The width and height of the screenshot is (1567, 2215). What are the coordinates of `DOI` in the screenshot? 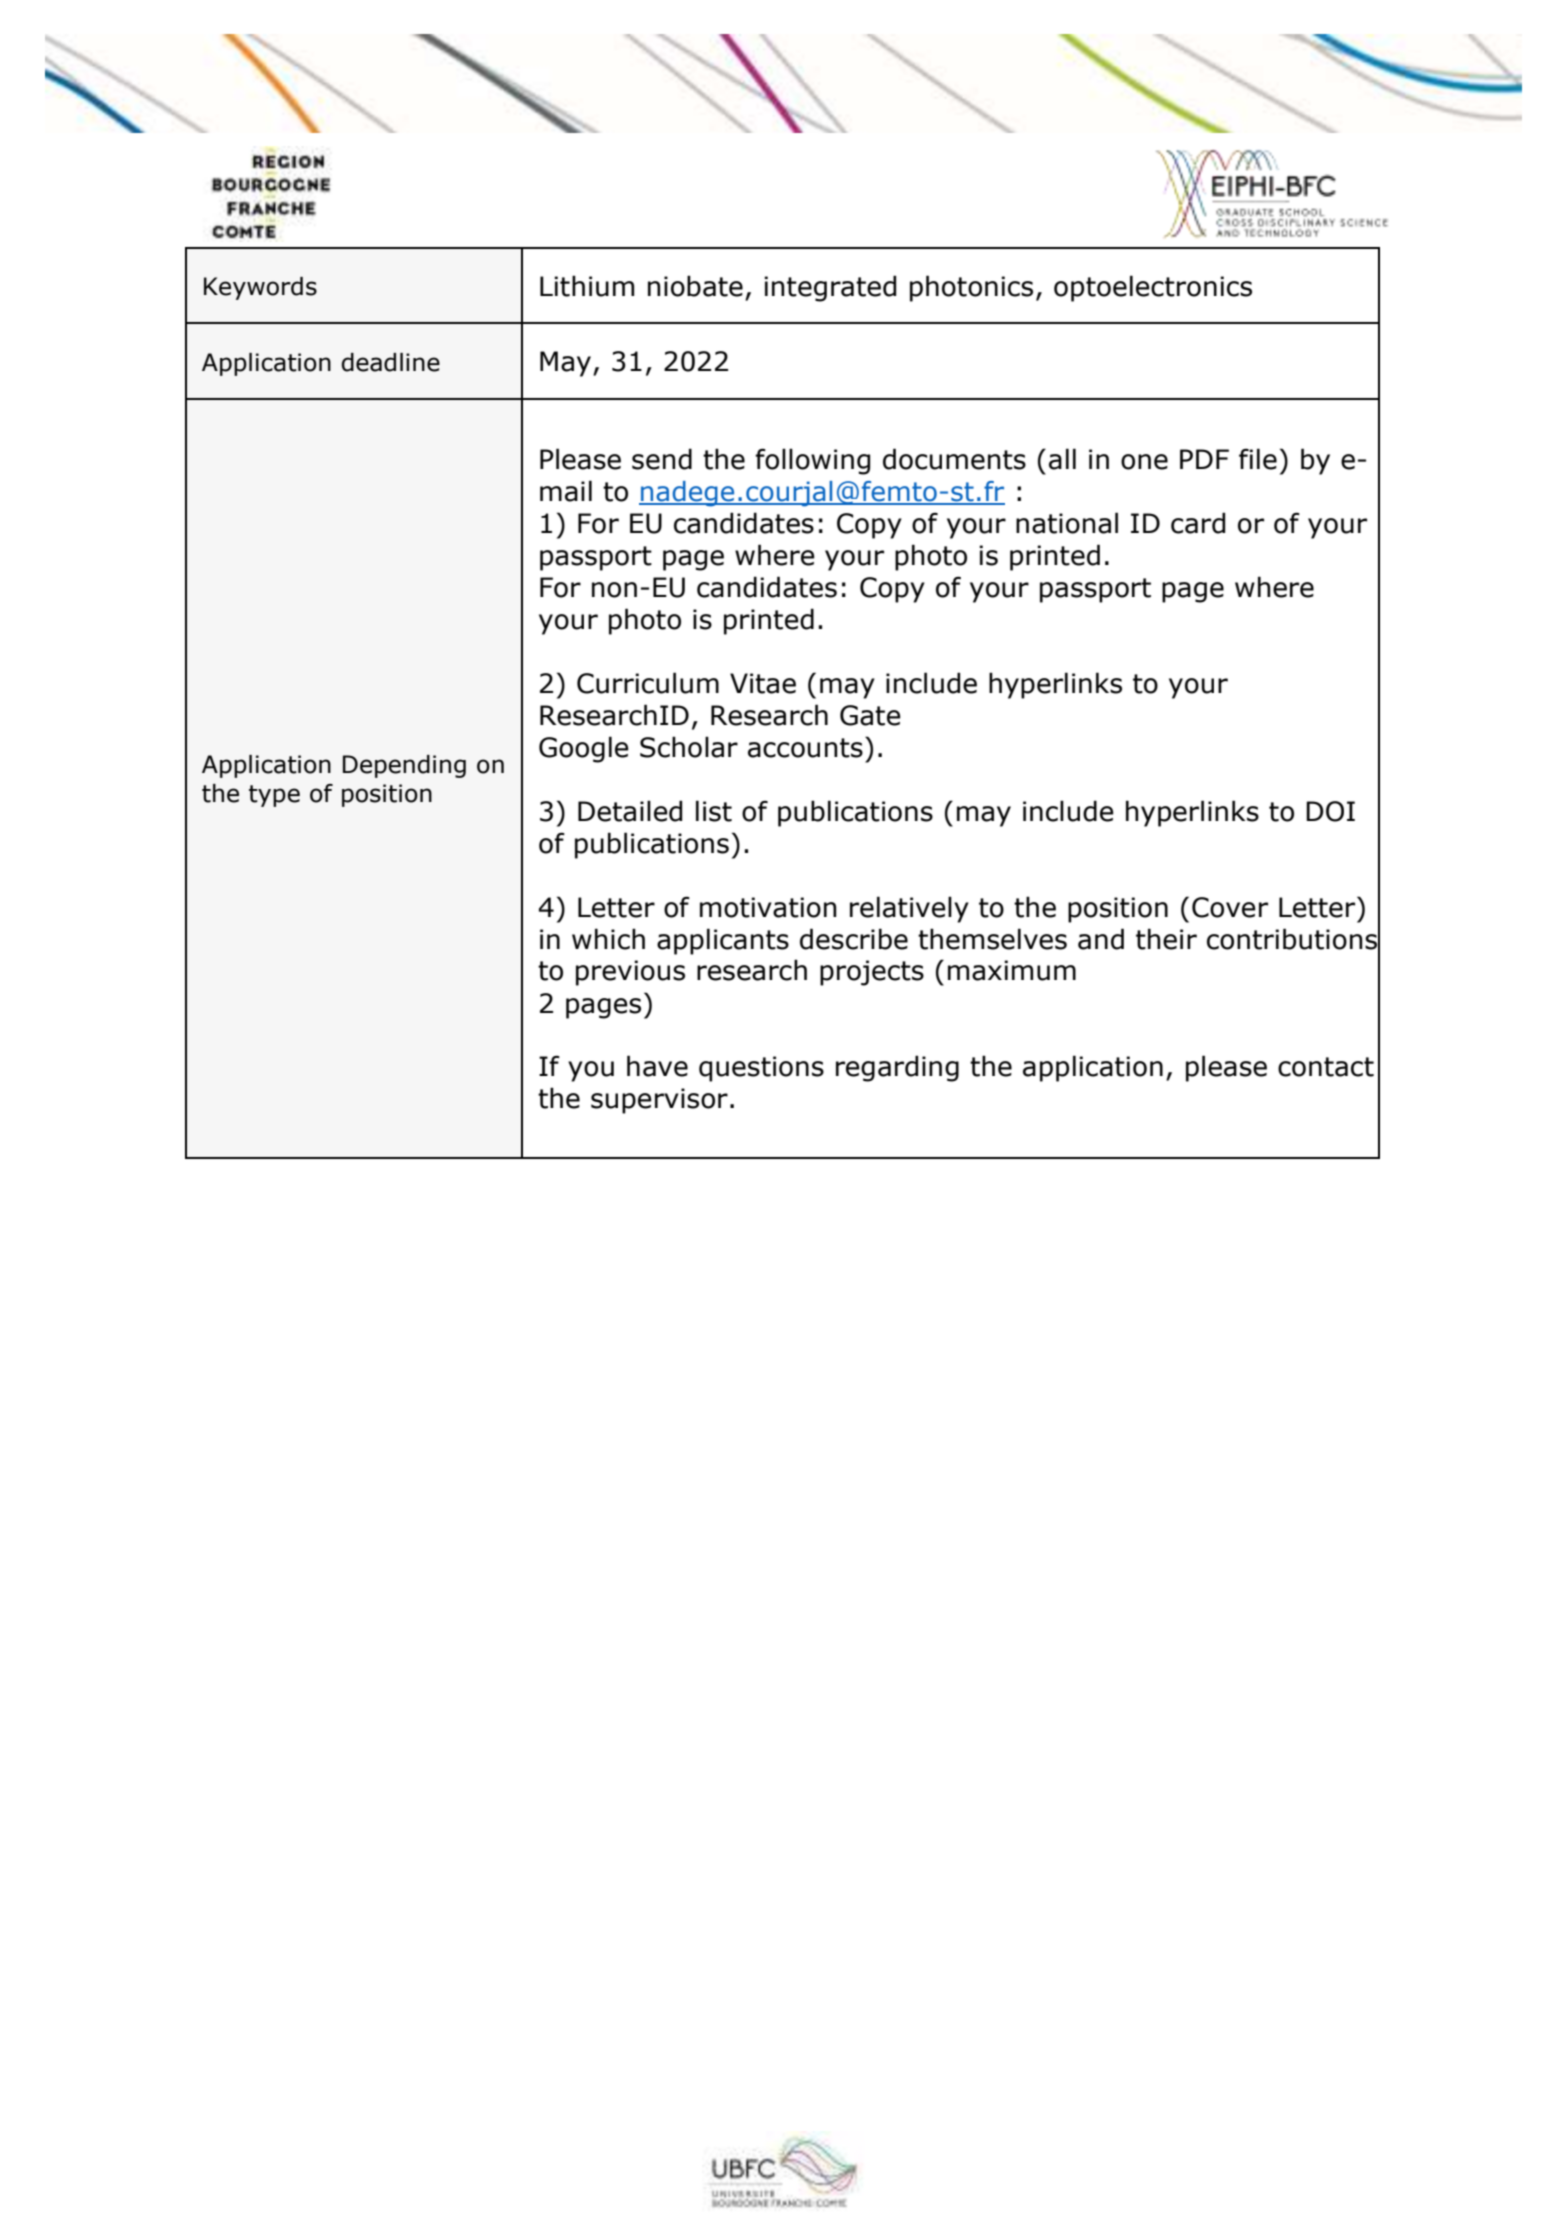 It's located at (1330, 811).
